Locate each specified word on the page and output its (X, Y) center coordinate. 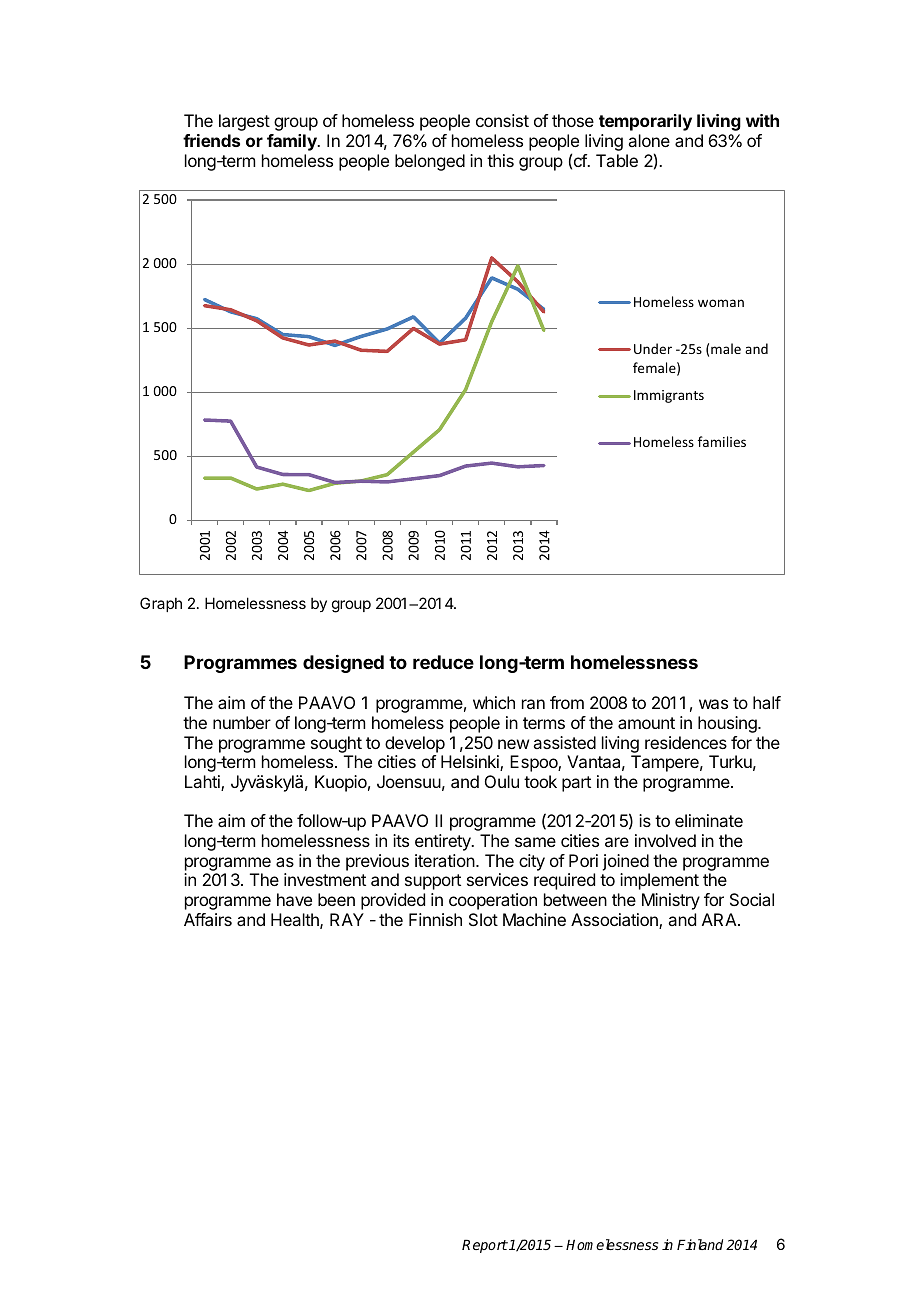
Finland (700, 1244)
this (500, 160)
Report (485, 1246)
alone (649, 140)
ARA (720, 919)
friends (211, 140)
